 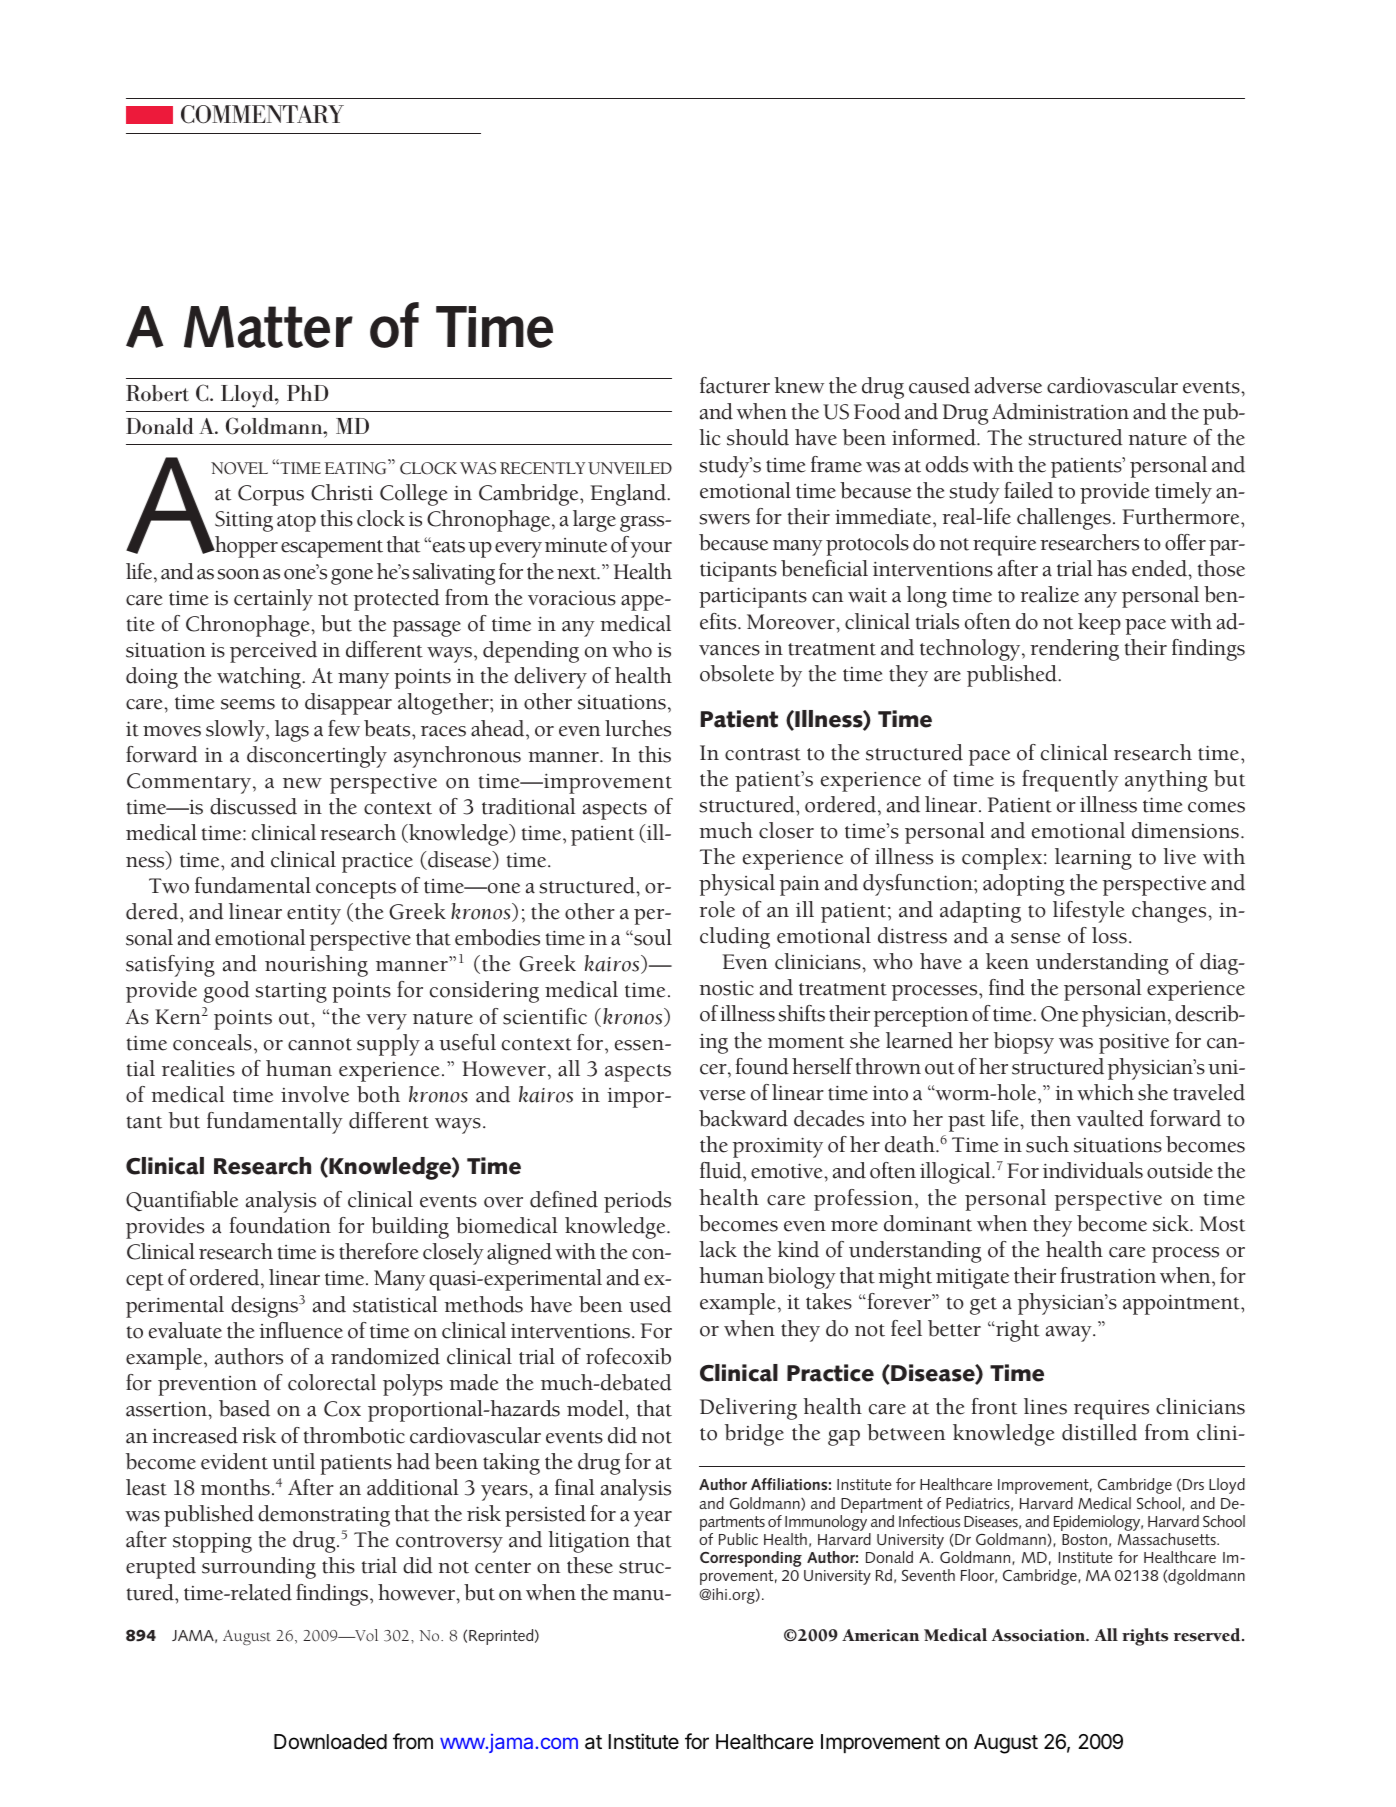 What do you see at coordinates (1074, 650) in the screenshot?
I see `rendering` at bounding box center [1074, 650].
